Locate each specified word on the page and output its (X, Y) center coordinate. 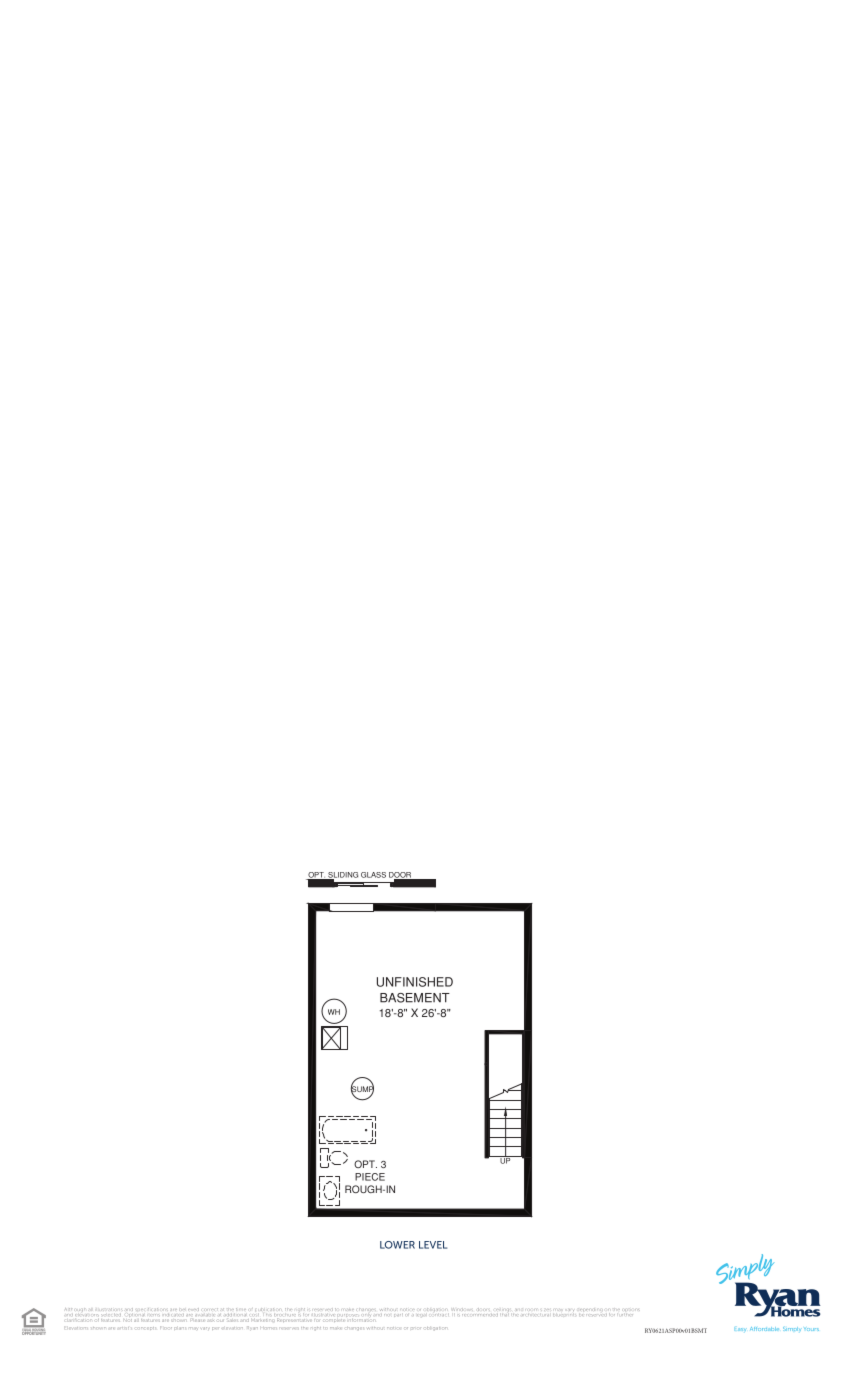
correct (211, 1309)
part (398, 1315)
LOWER (397, 1245)
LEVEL (433, 1245)
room (531, 1309)
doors (482, 1309)
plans (180, 1328)
